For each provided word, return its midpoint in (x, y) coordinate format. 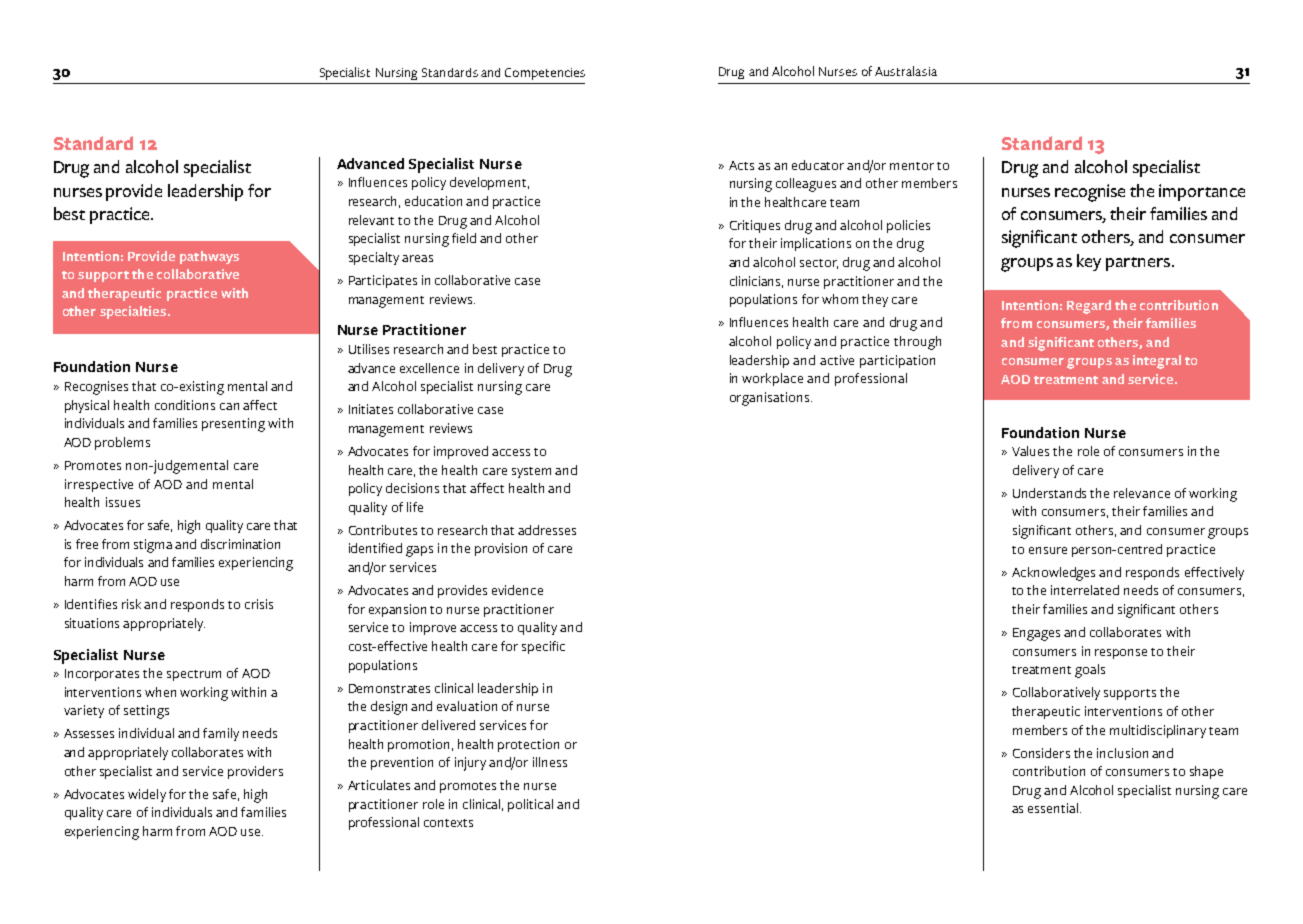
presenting (233, 425)
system (531, 472)
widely (147, 795)
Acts (741, 165)
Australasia (906, 71)
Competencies (545, 74)
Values (1030, 451)
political (530, 805)
